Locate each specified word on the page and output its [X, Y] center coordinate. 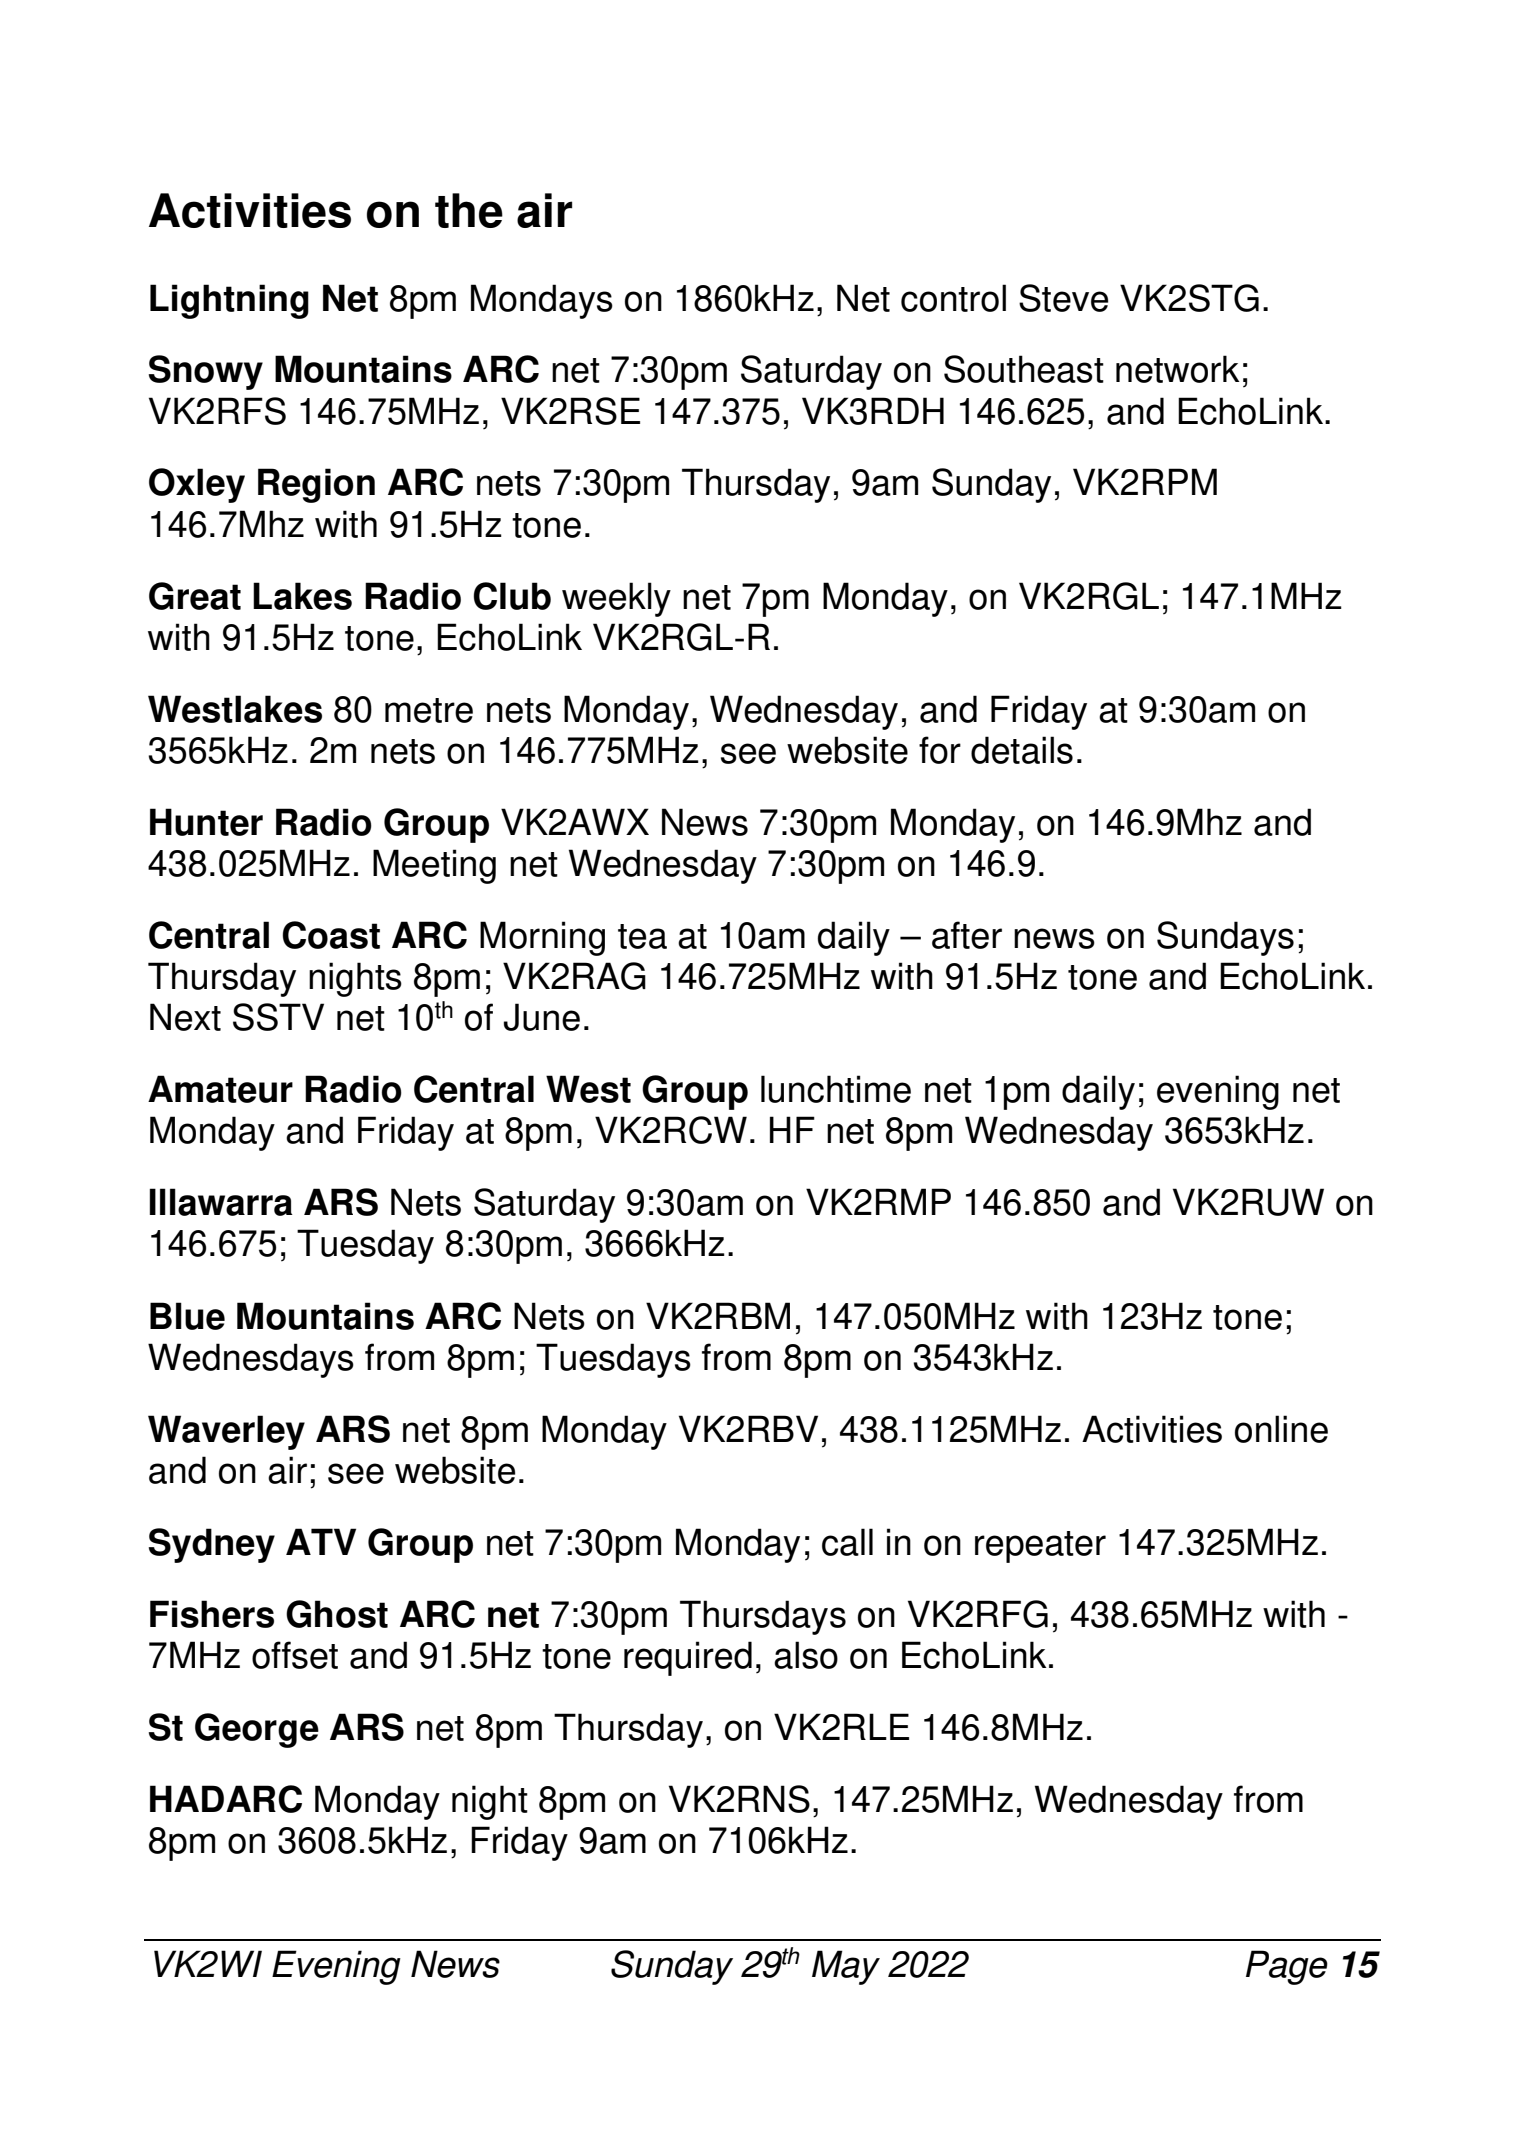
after [967, 935]
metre [429, 710]
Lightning [229, 301]
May [846, 1967]
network [1178, 369]
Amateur [220, 1089]
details [1022, 750]
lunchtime [836, 1089]
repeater [1040, 1547]
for [940, 750]
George [257, 1730]
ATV [321, 1541]
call [847, 1542]
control [953, 298]
